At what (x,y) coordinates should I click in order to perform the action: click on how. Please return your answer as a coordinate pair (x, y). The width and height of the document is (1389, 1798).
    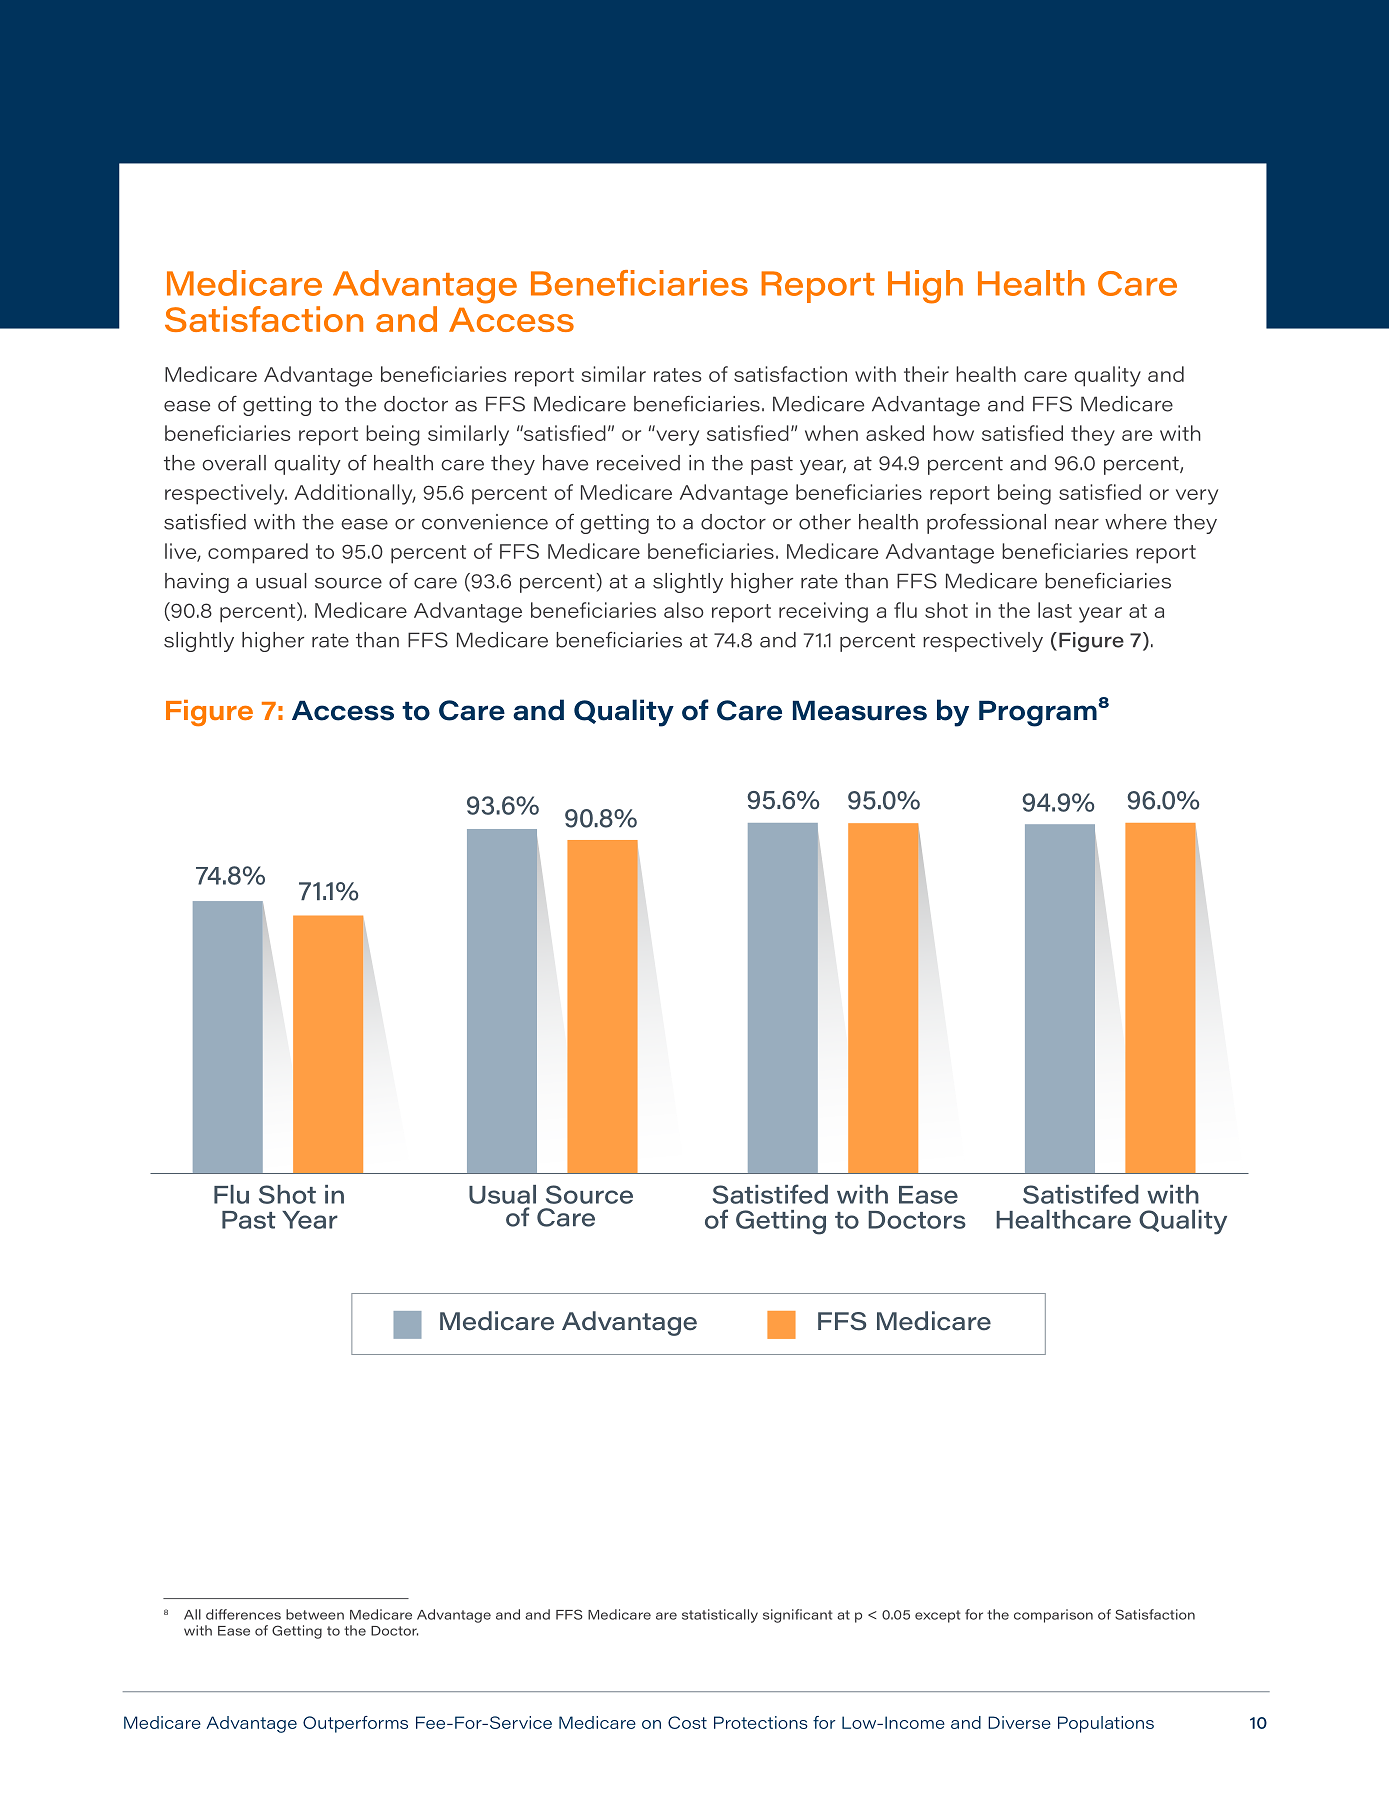
    Looking at the image, I should click on (953, 433).
